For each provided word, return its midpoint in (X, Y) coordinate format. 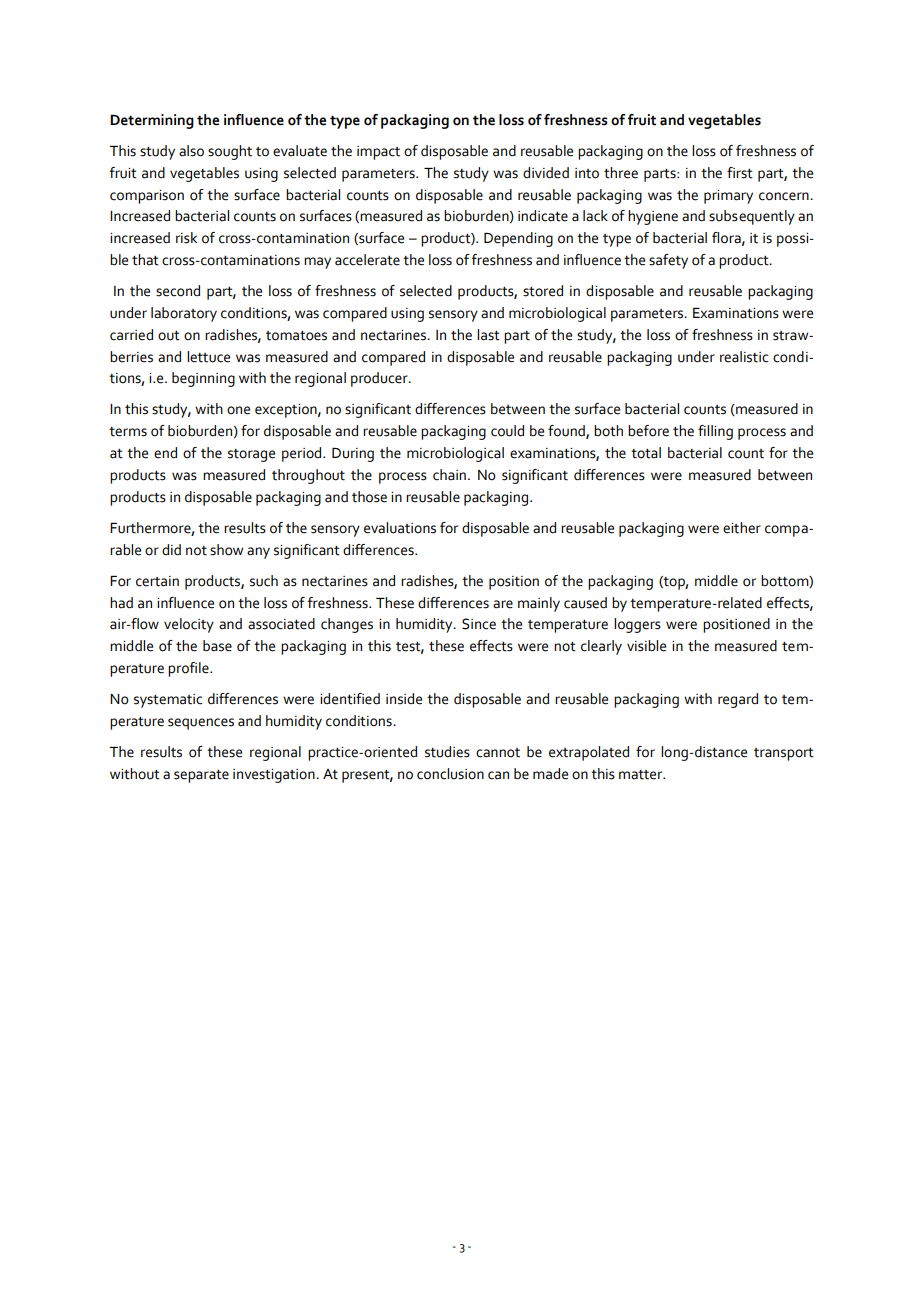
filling (715, 432)
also (191, 151)
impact (378, 153)
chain (449, 475)
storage (251, 455)
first (740, 173)
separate (201, 776)
